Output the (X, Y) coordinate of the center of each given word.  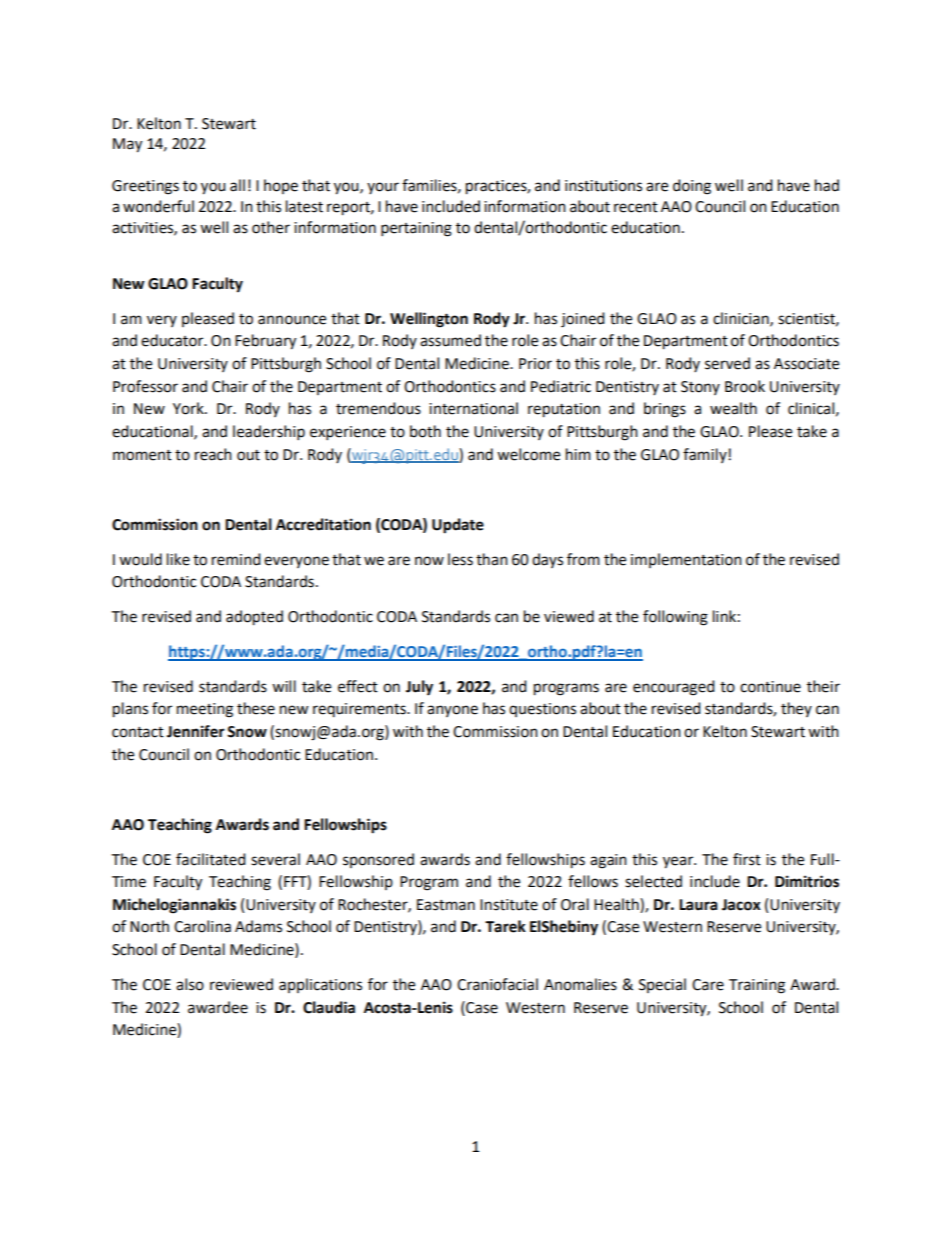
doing (692, 187)
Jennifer (196, 731)
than (492, 559)
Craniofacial (497, 984)
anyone (452, 711)
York (189, 408)
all (237, 185)
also (190, 984)
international (473, 408)
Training (757, 986)
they (796, 709)
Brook (745, 386)
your (383, 188)
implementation (686, 560)
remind (236, 559)
